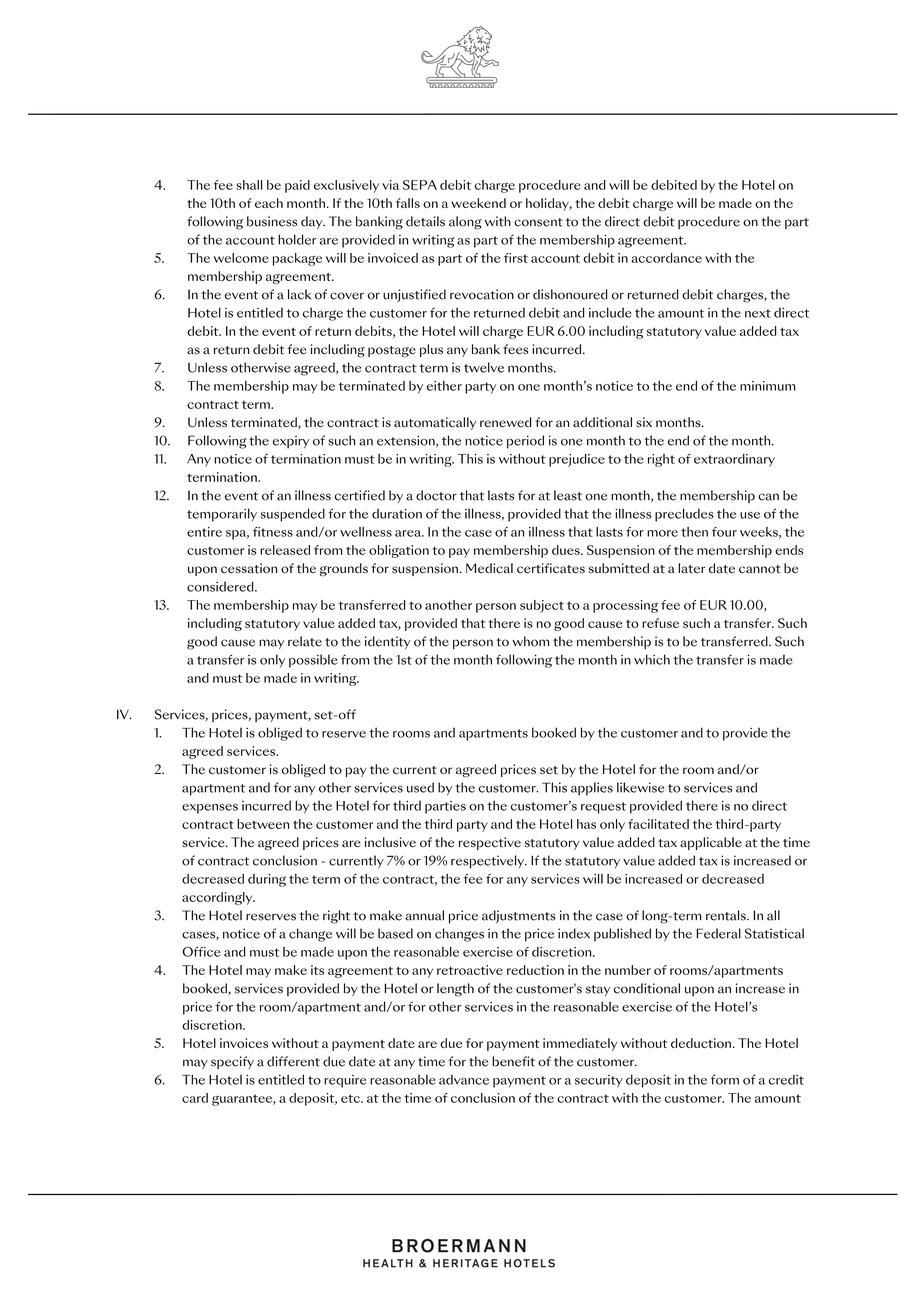 The image size is (924, 1308). I want to click on accordance, so click(667, 258).
